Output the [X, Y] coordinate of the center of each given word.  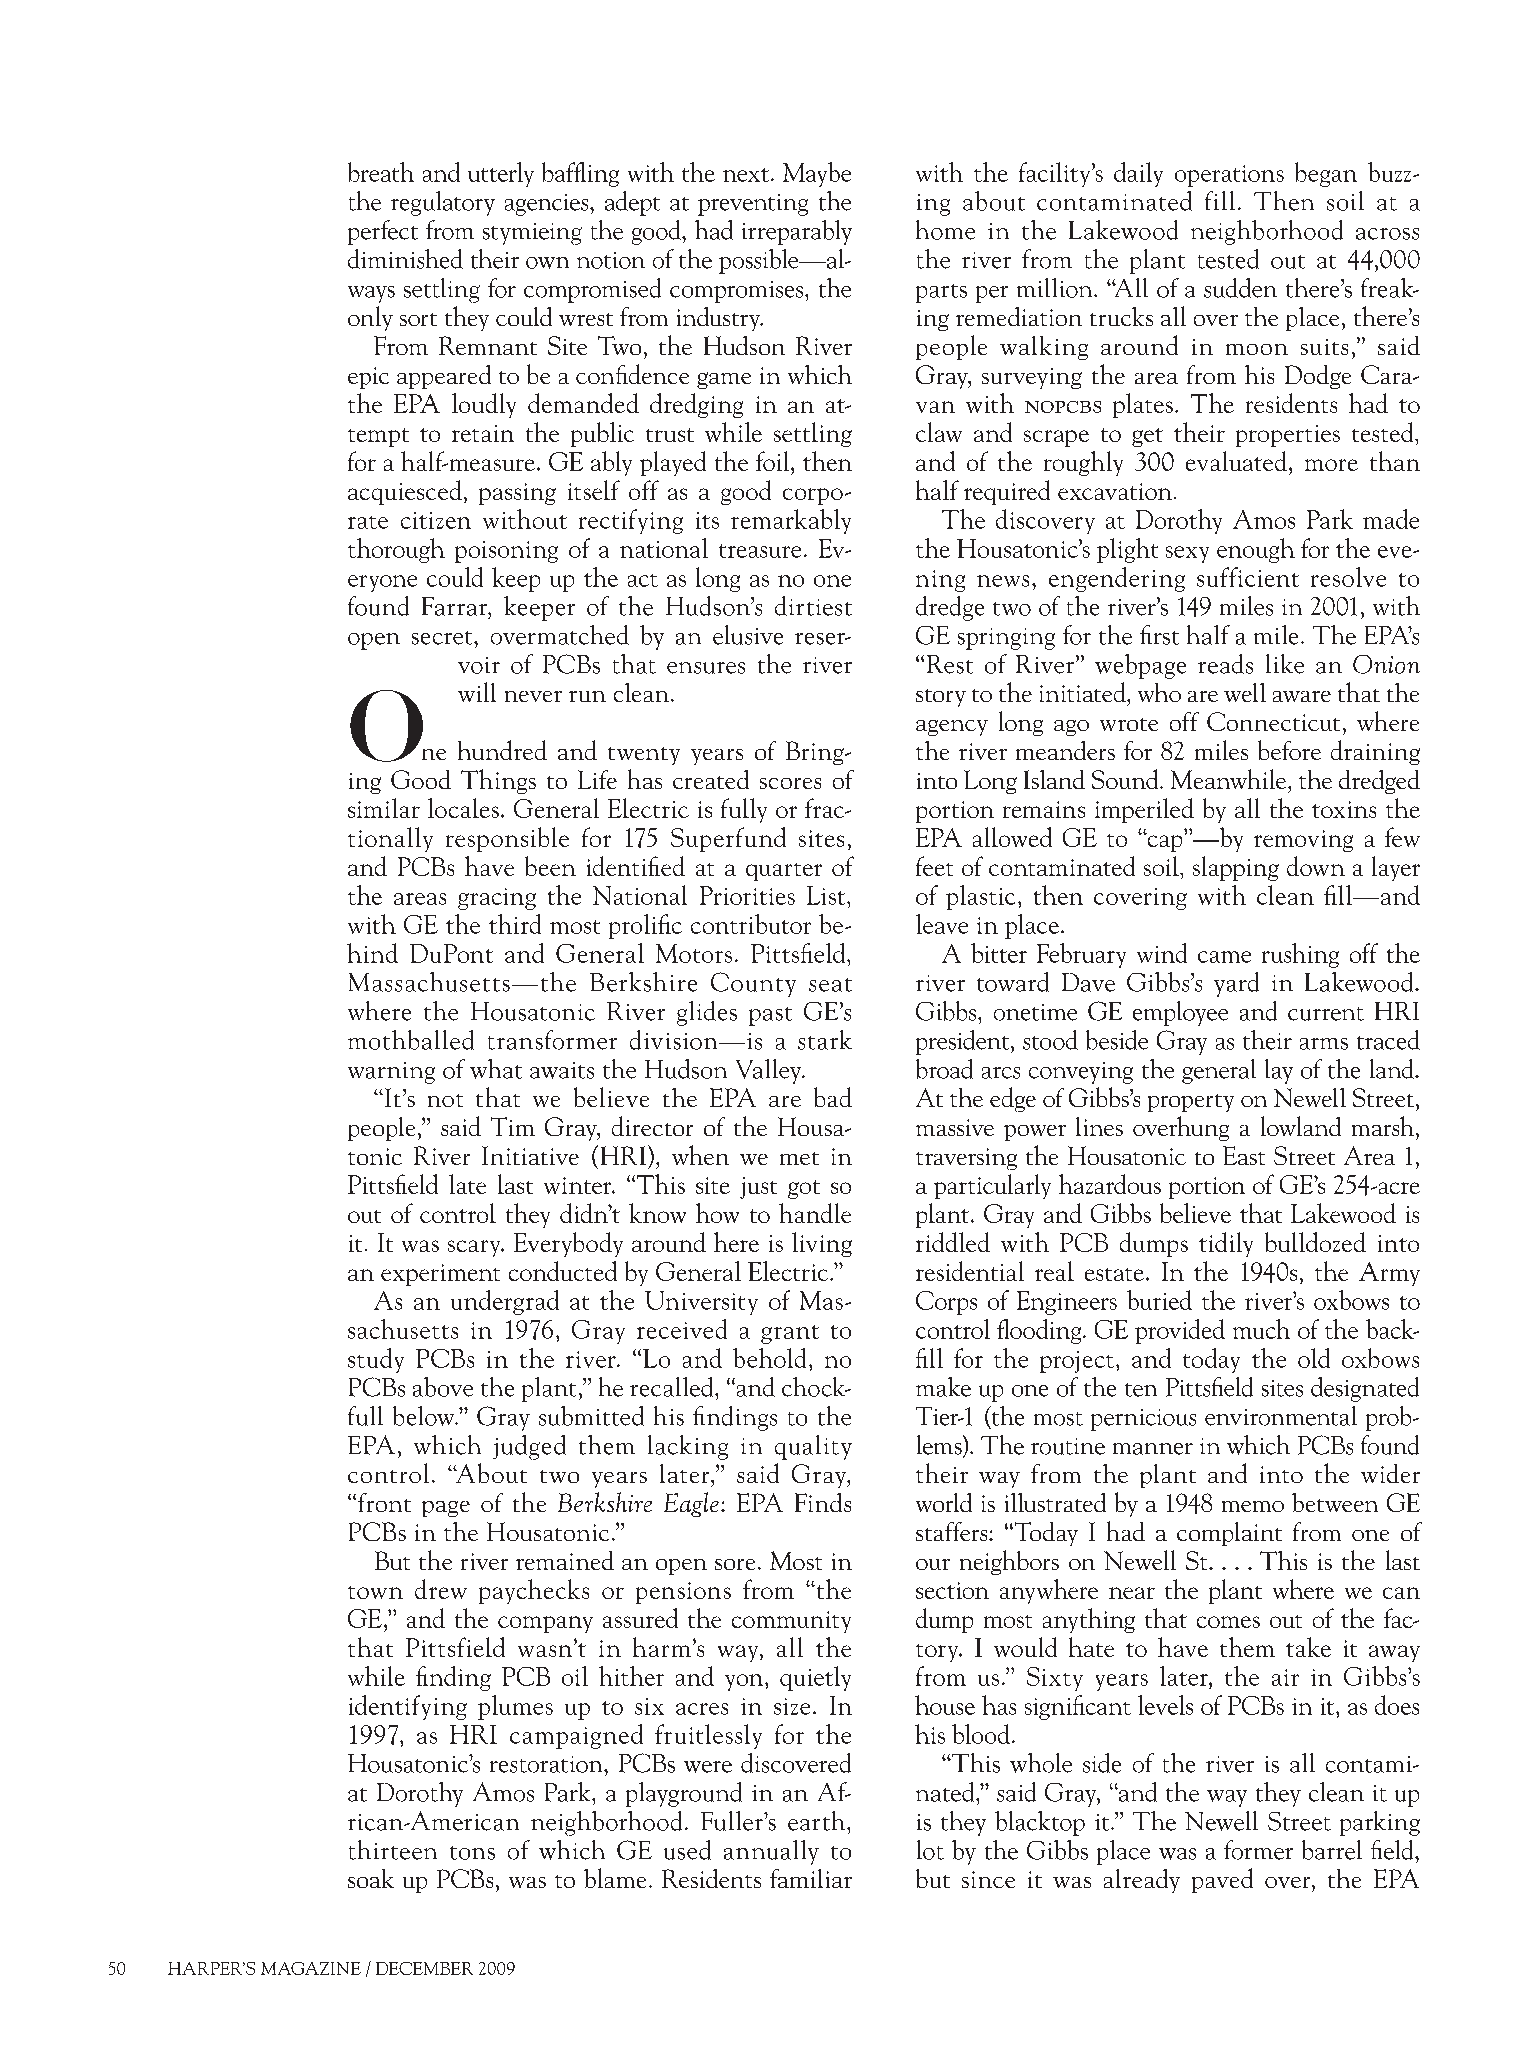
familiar [811, 1878]
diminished [405, 259]
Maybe [817, 174]
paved [1222, 1880]
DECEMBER [424, 1968]
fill [1220, 200]
